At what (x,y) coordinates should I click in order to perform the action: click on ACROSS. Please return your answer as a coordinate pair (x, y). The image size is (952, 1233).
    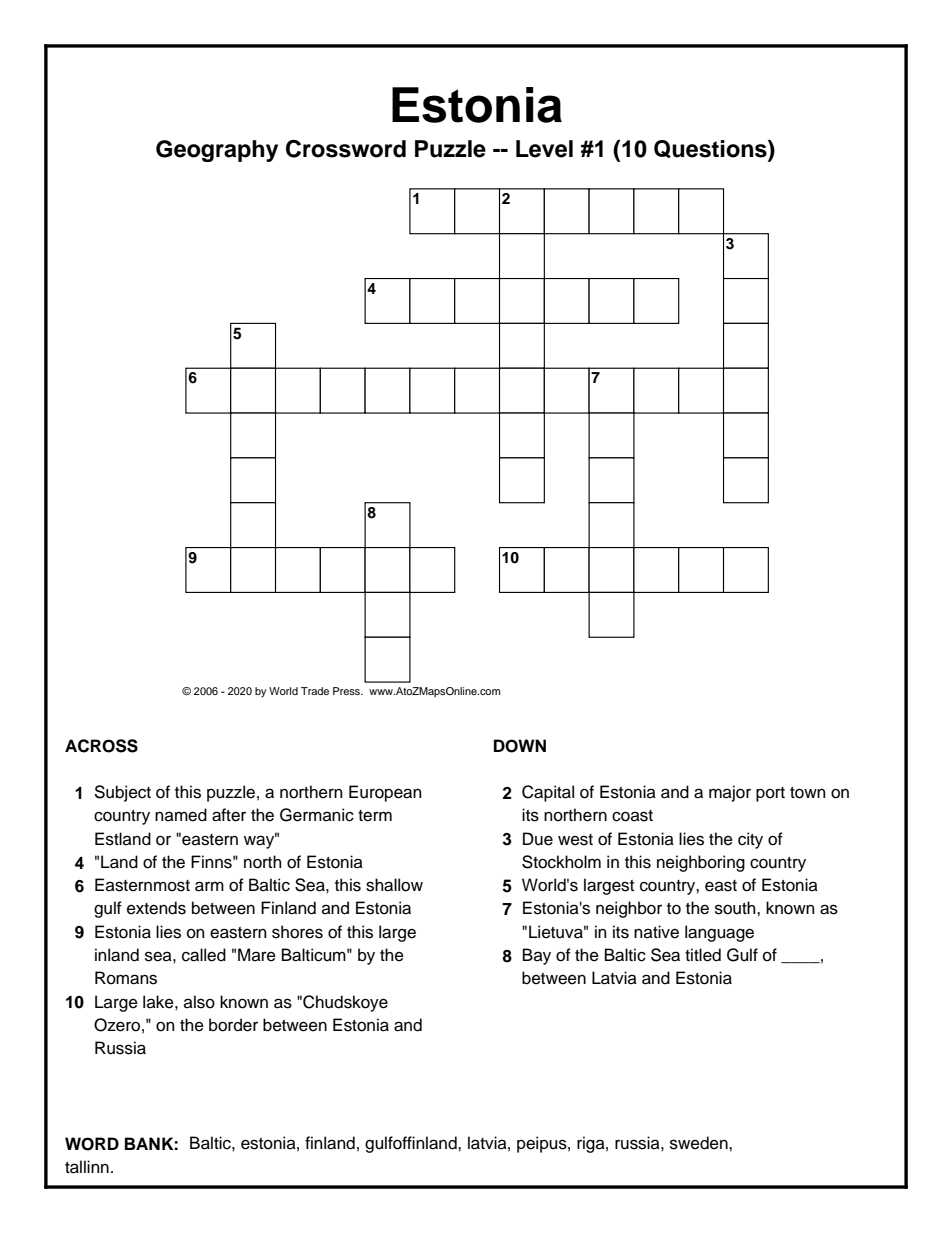
    Looking at the image, I should click on (101, 746).
